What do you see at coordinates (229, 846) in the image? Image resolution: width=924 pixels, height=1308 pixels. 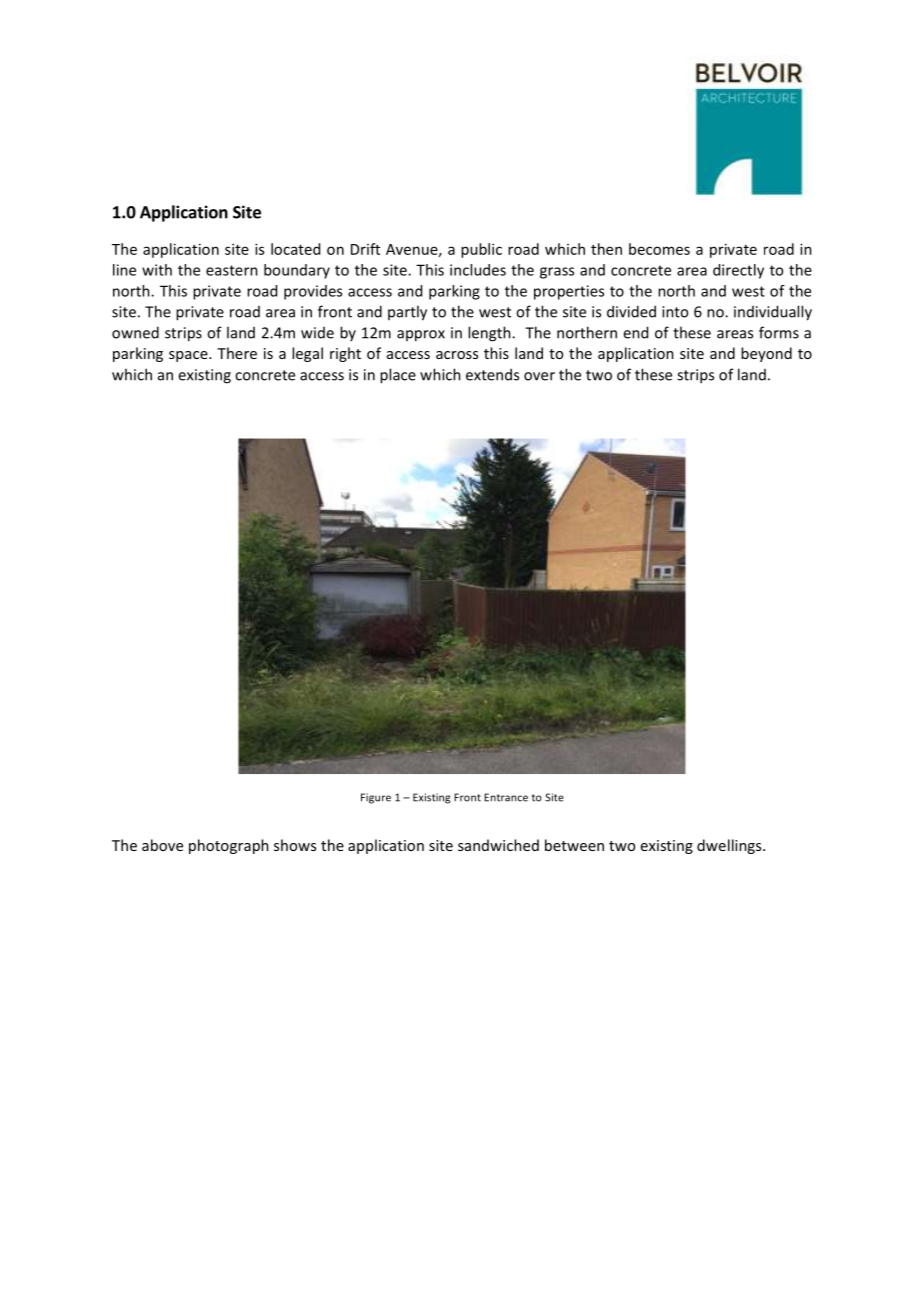 I see `photograph` at bounding box center [229, 846].
